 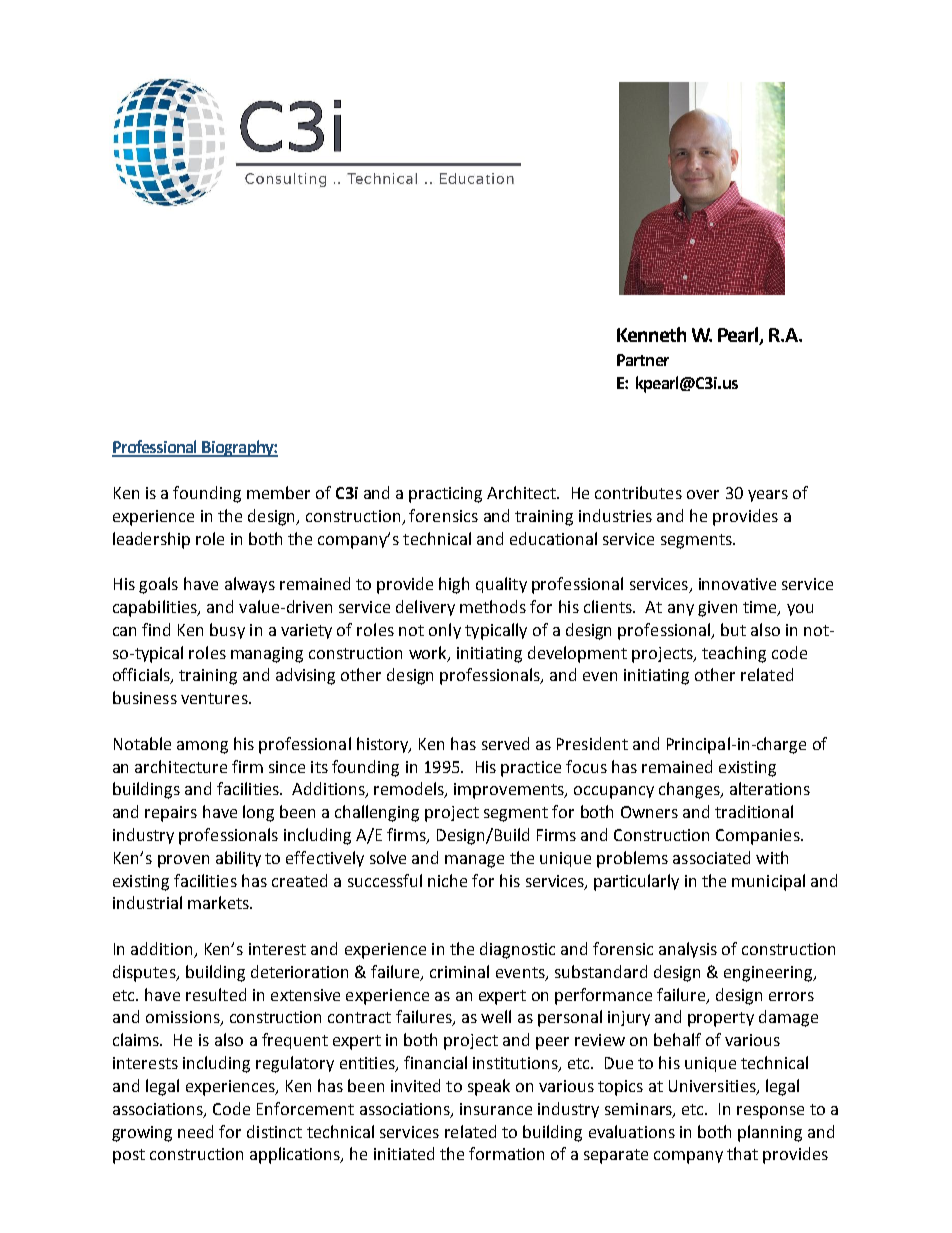 I want to click on changes, so click(x=690, y=790).
